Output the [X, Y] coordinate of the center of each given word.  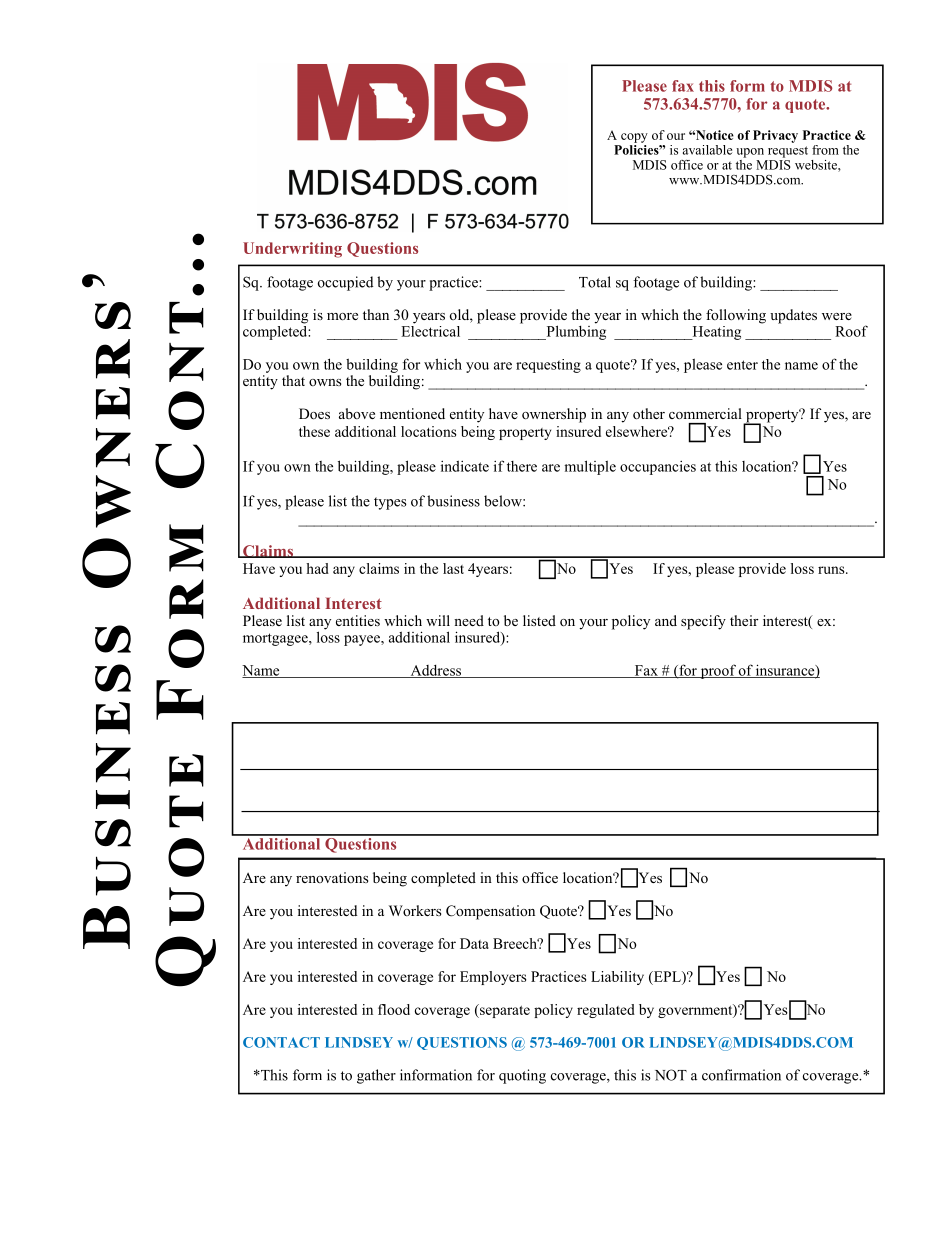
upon [750, 153]
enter [742, 365]
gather [376, 1076]
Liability [617, 978]
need [469, 620]
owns [325, 382]
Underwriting [292, 250]
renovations [332, 877]
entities [358, 620]
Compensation [490, 912]
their [744, 620]
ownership [554, 415]
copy [634, 138]
